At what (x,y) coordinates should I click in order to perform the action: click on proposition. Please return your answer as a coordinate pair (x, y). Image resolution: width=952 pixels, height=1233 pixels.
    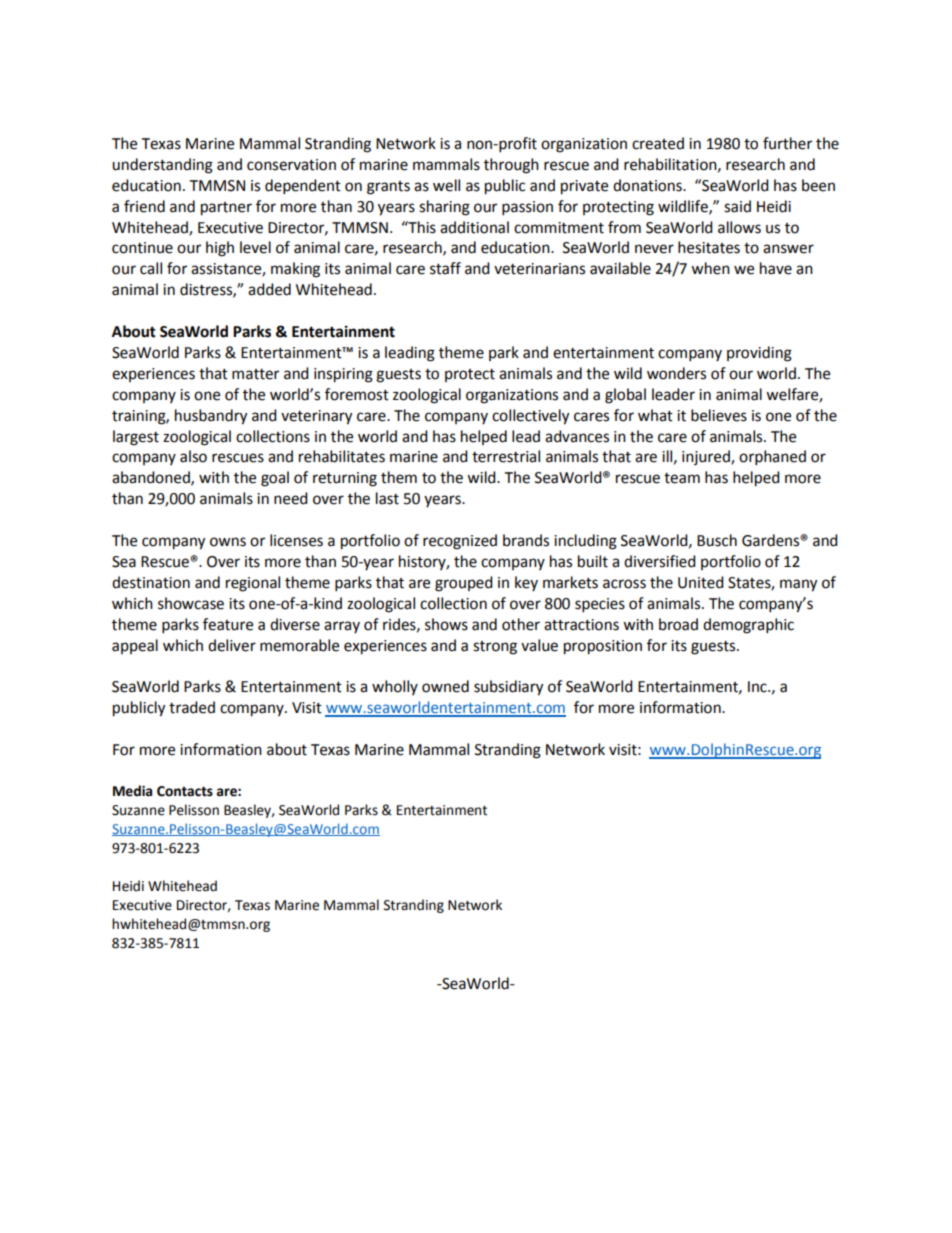
    Looking at the image, I should click on (603, 647).
